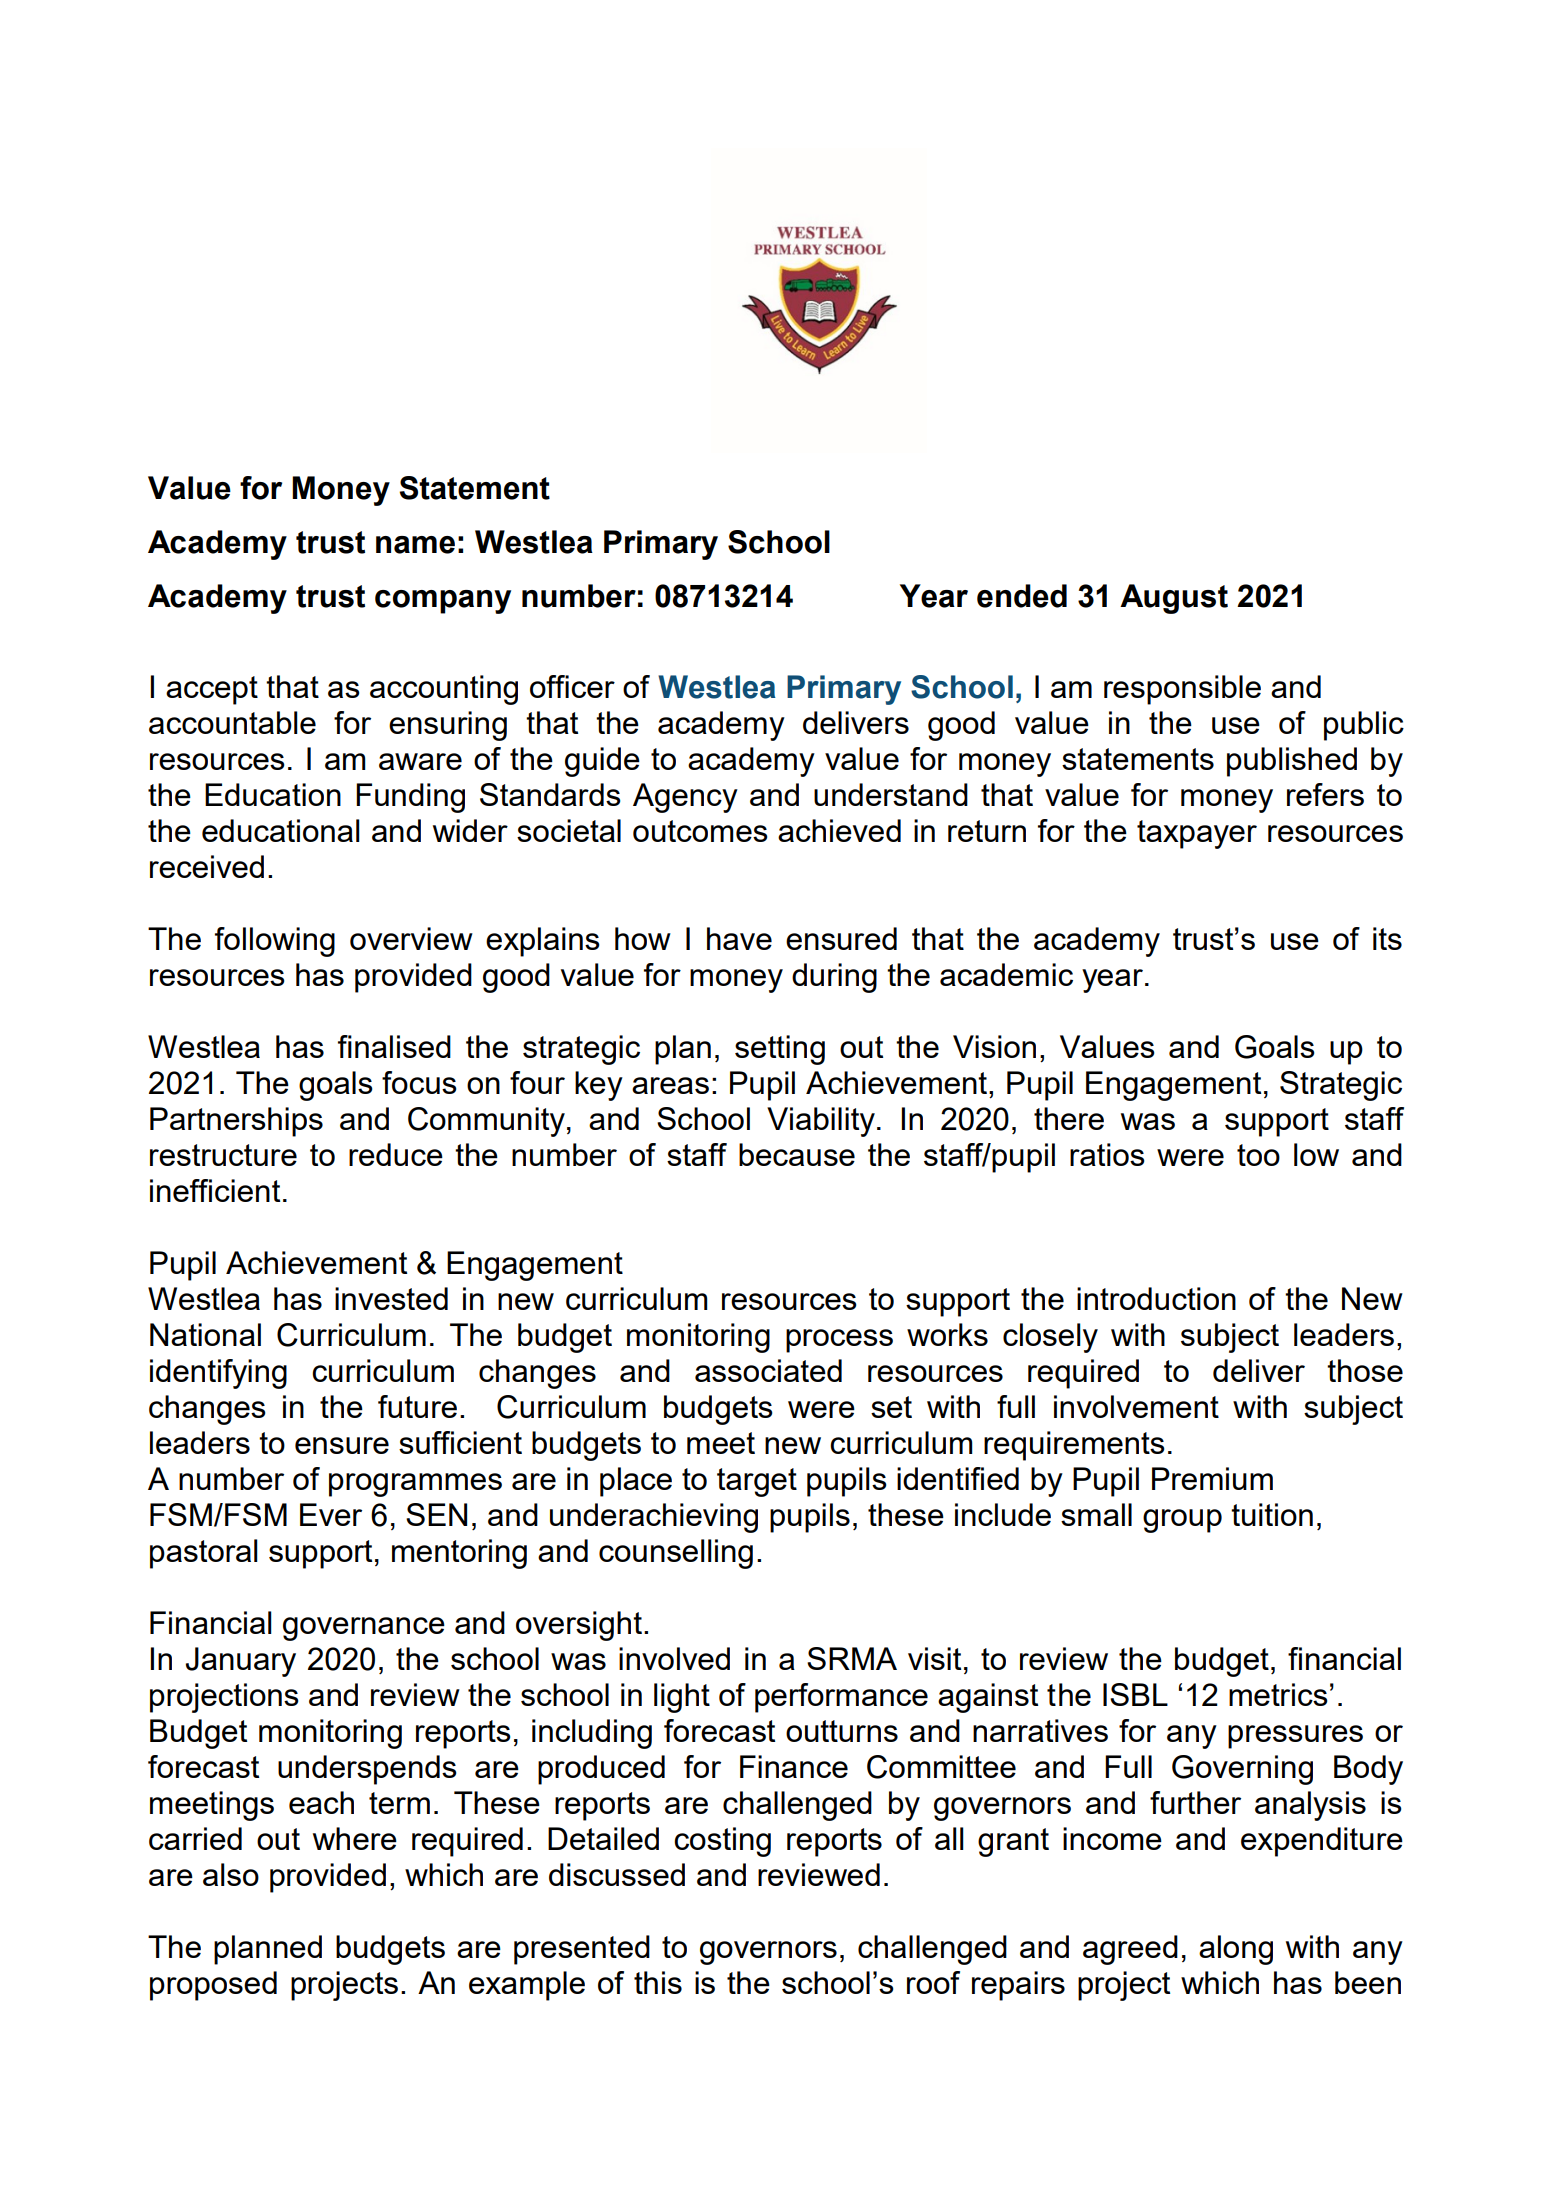  Describe the element at coordinates (739, 938) in the screenshot. I see `have` at that location.
